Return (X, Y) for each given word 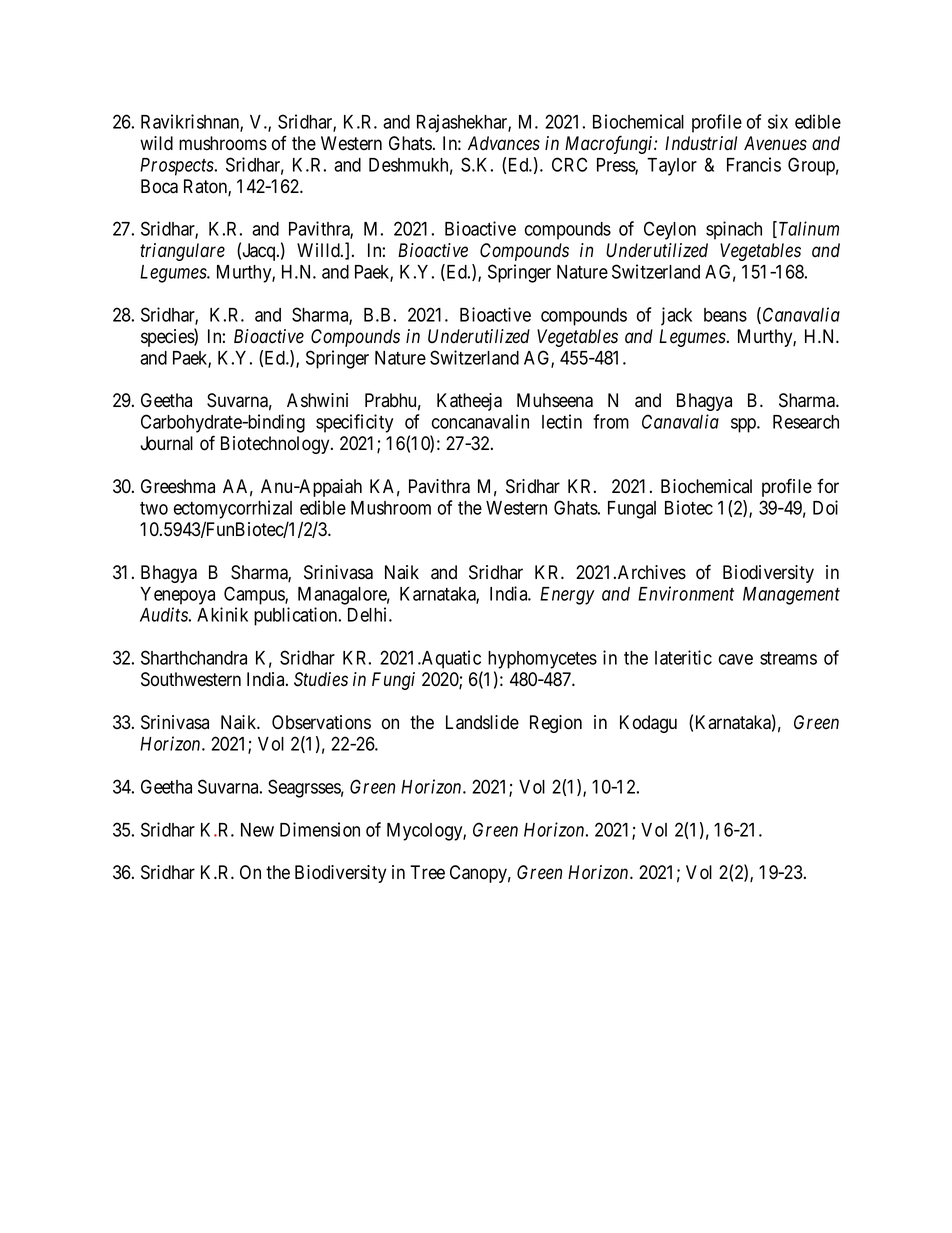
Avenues (775, 143)
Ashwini (317, 400)
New (257, 830)
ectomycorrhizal (233, 509)
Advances (504, 143)
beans (725, 315)
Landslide (482, 722)
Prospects (178, 167)
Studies (321, 679)
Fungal (632, 510)
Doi (825, 507)
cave (736, 659)
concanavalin (480, 421)
